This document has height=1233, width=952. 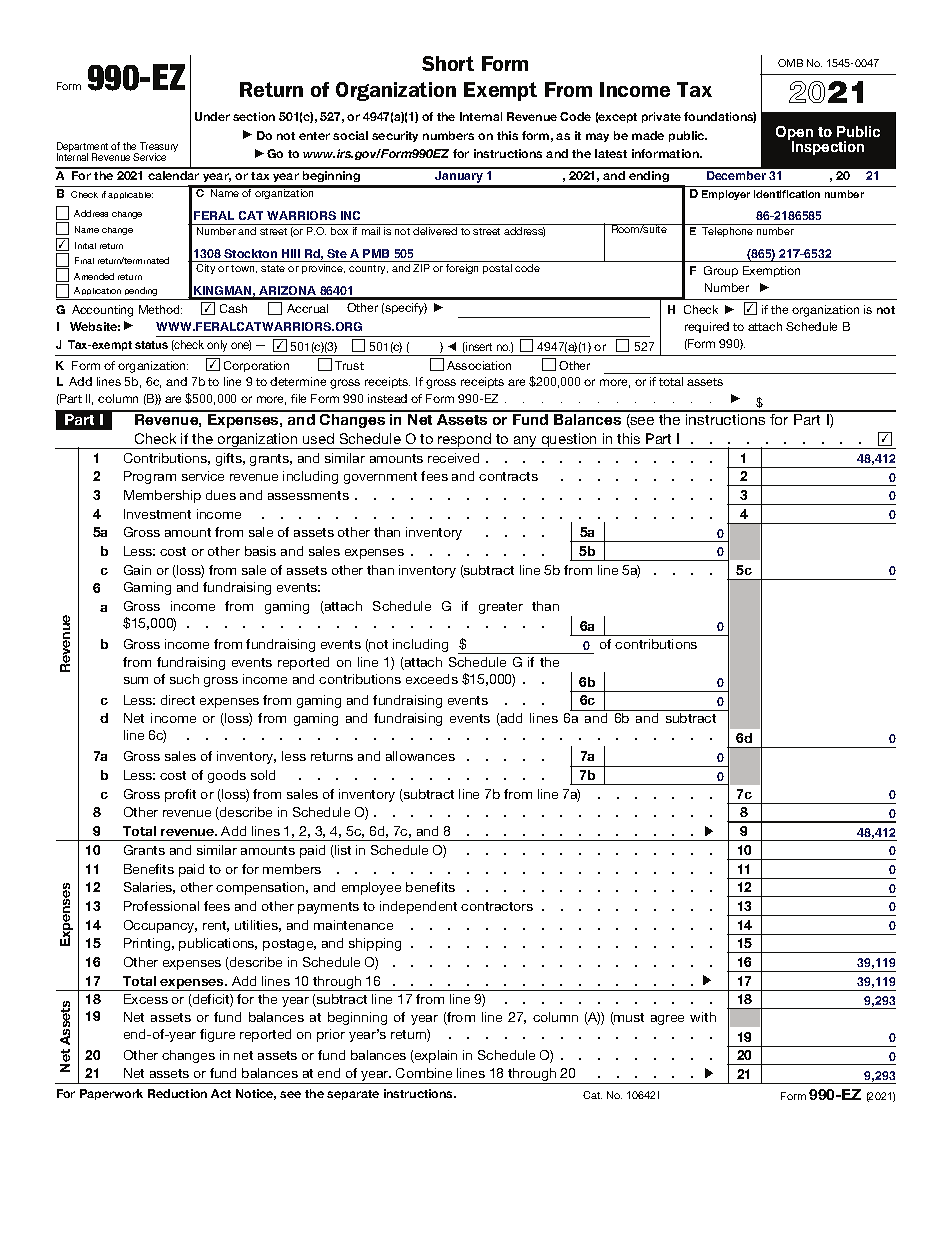 I want to click on direct, so click(x=178, y=700).
